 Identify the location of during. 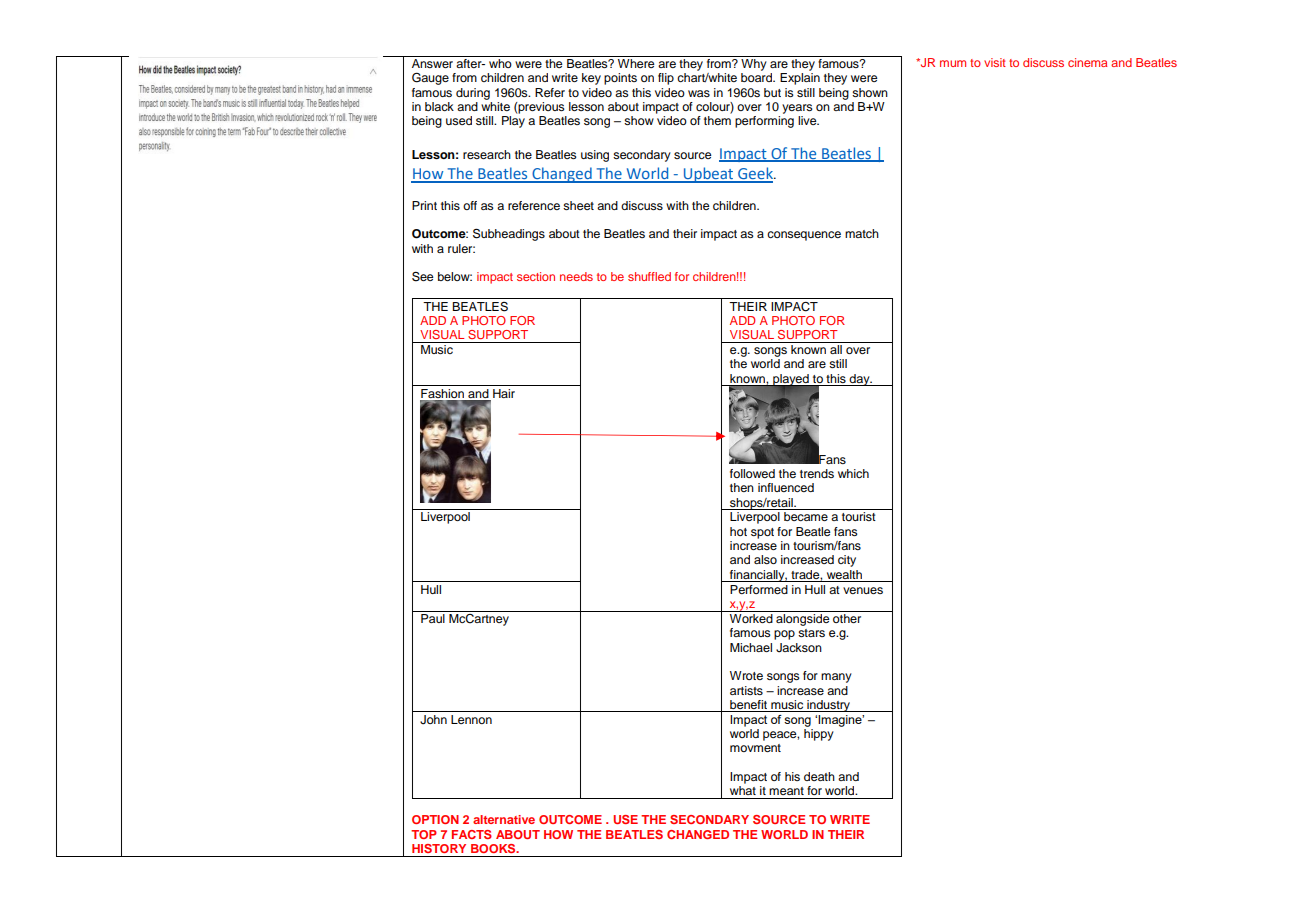
(473, 94).
